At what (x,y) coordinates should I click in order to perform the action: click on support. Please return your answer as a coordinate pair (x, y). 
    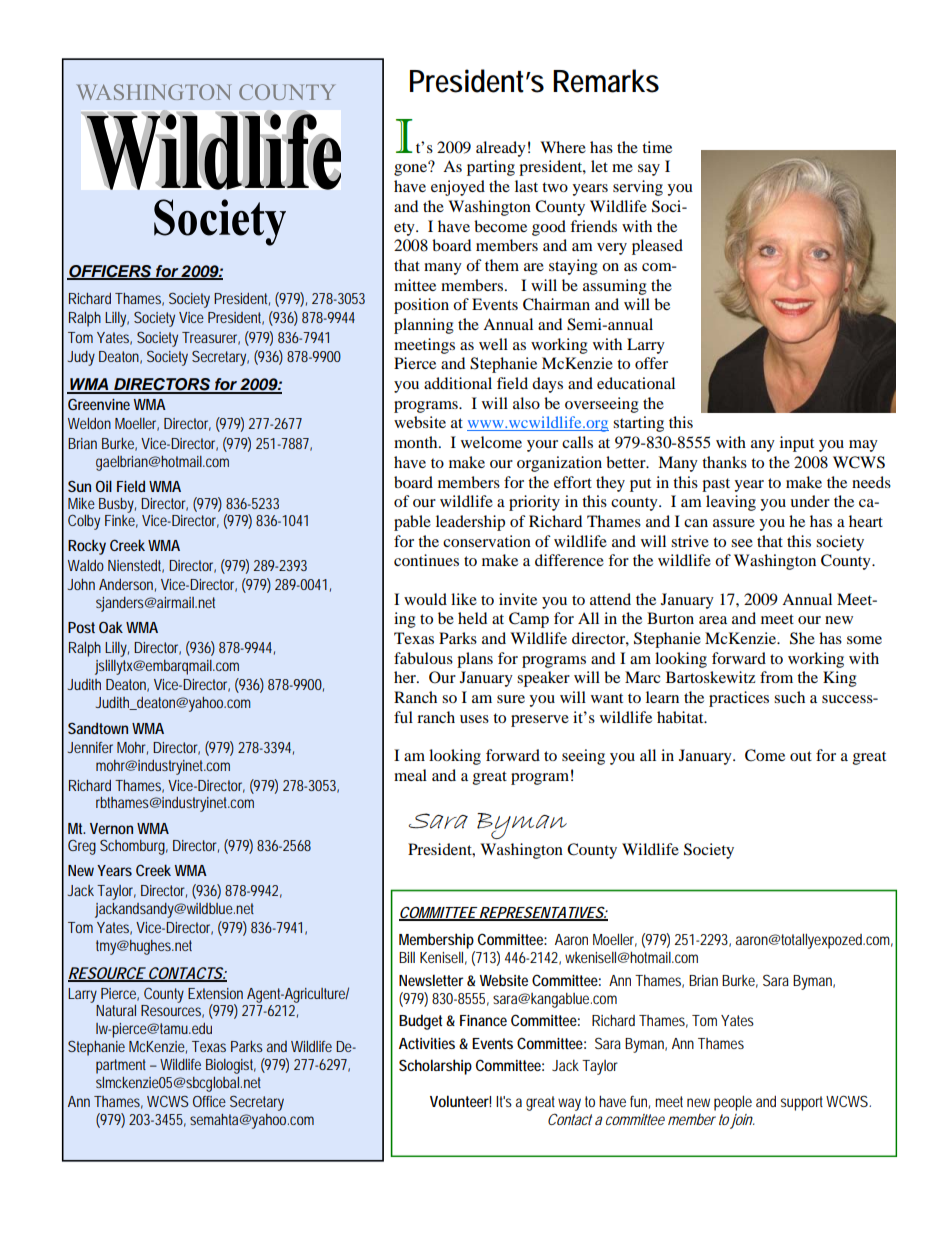
    Looking at the image, I should click on (804, 1103).
